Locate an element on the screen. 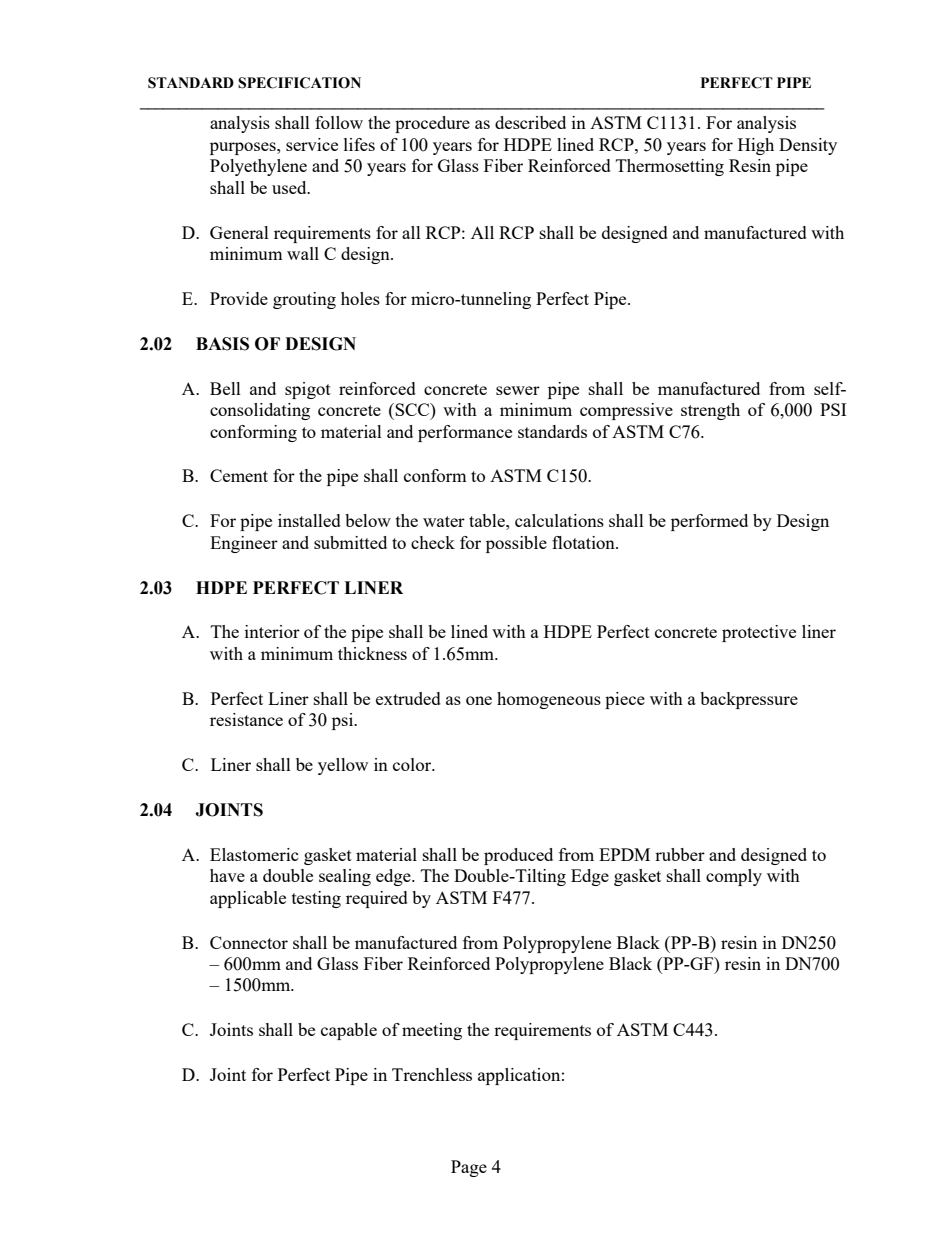 The image size is (952, 1233). produced is located at coordinates (518, 856).
